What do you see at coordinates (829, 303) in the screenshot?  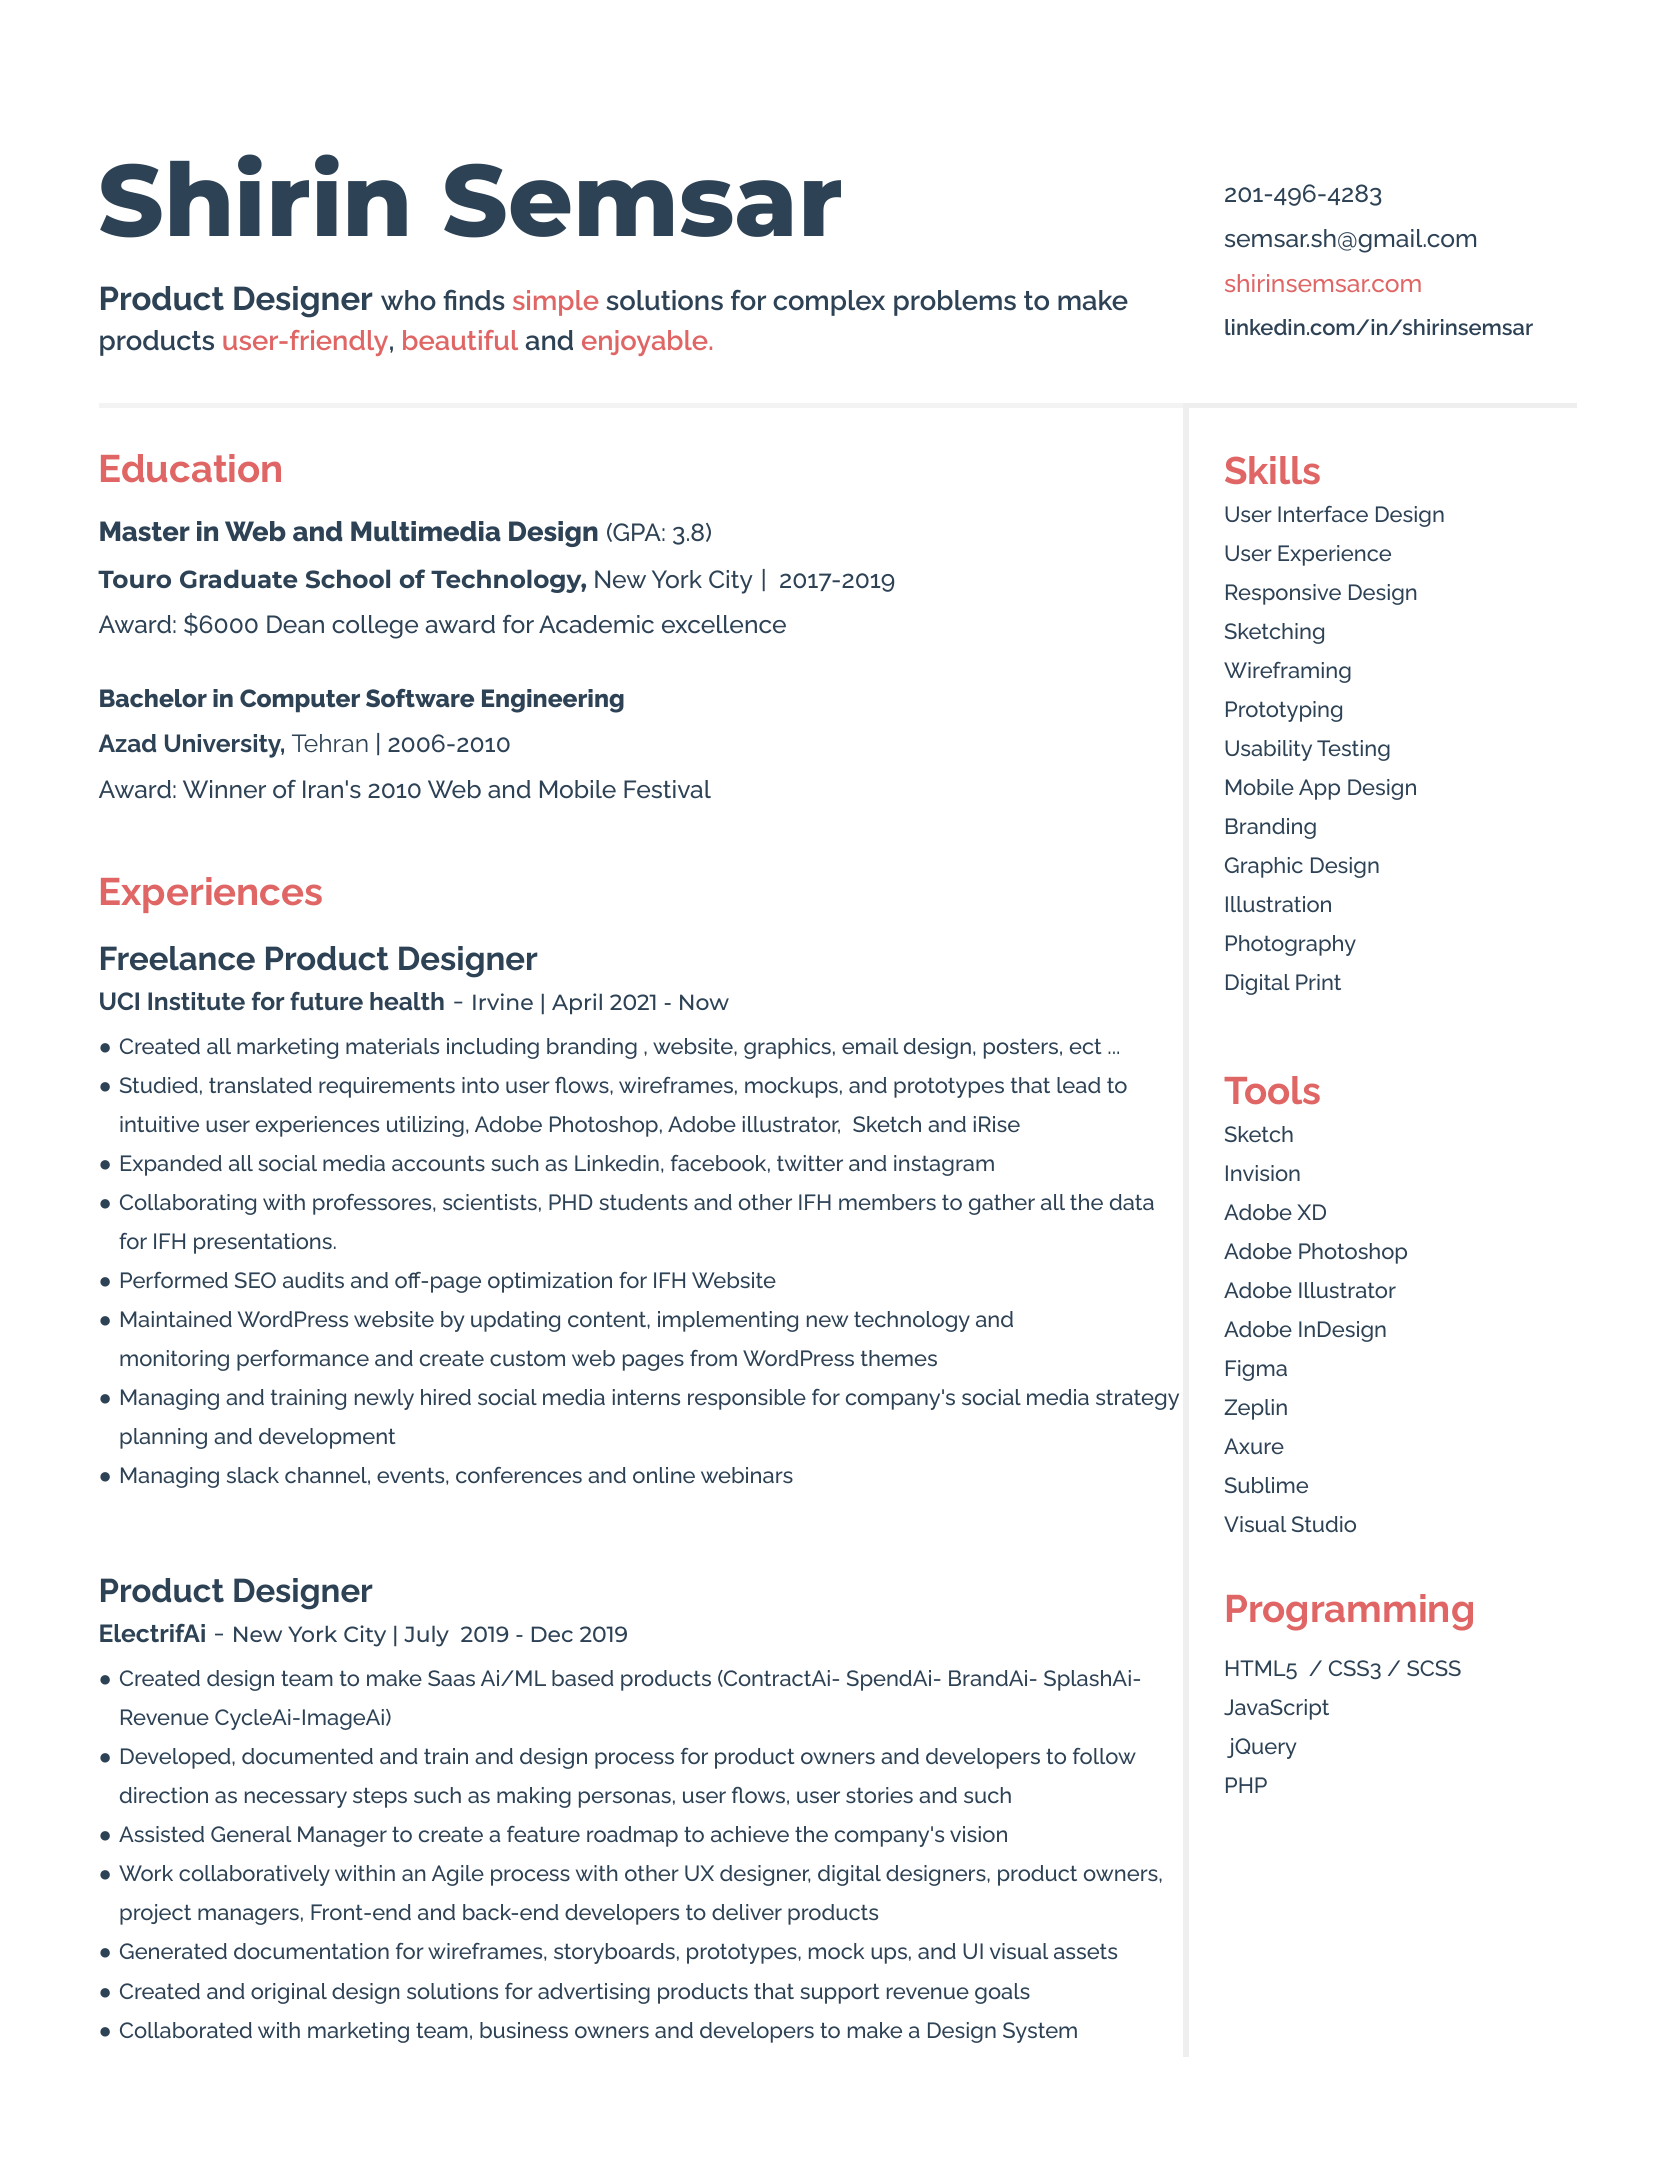 I see `complex` at bounding box center [829, 303].
